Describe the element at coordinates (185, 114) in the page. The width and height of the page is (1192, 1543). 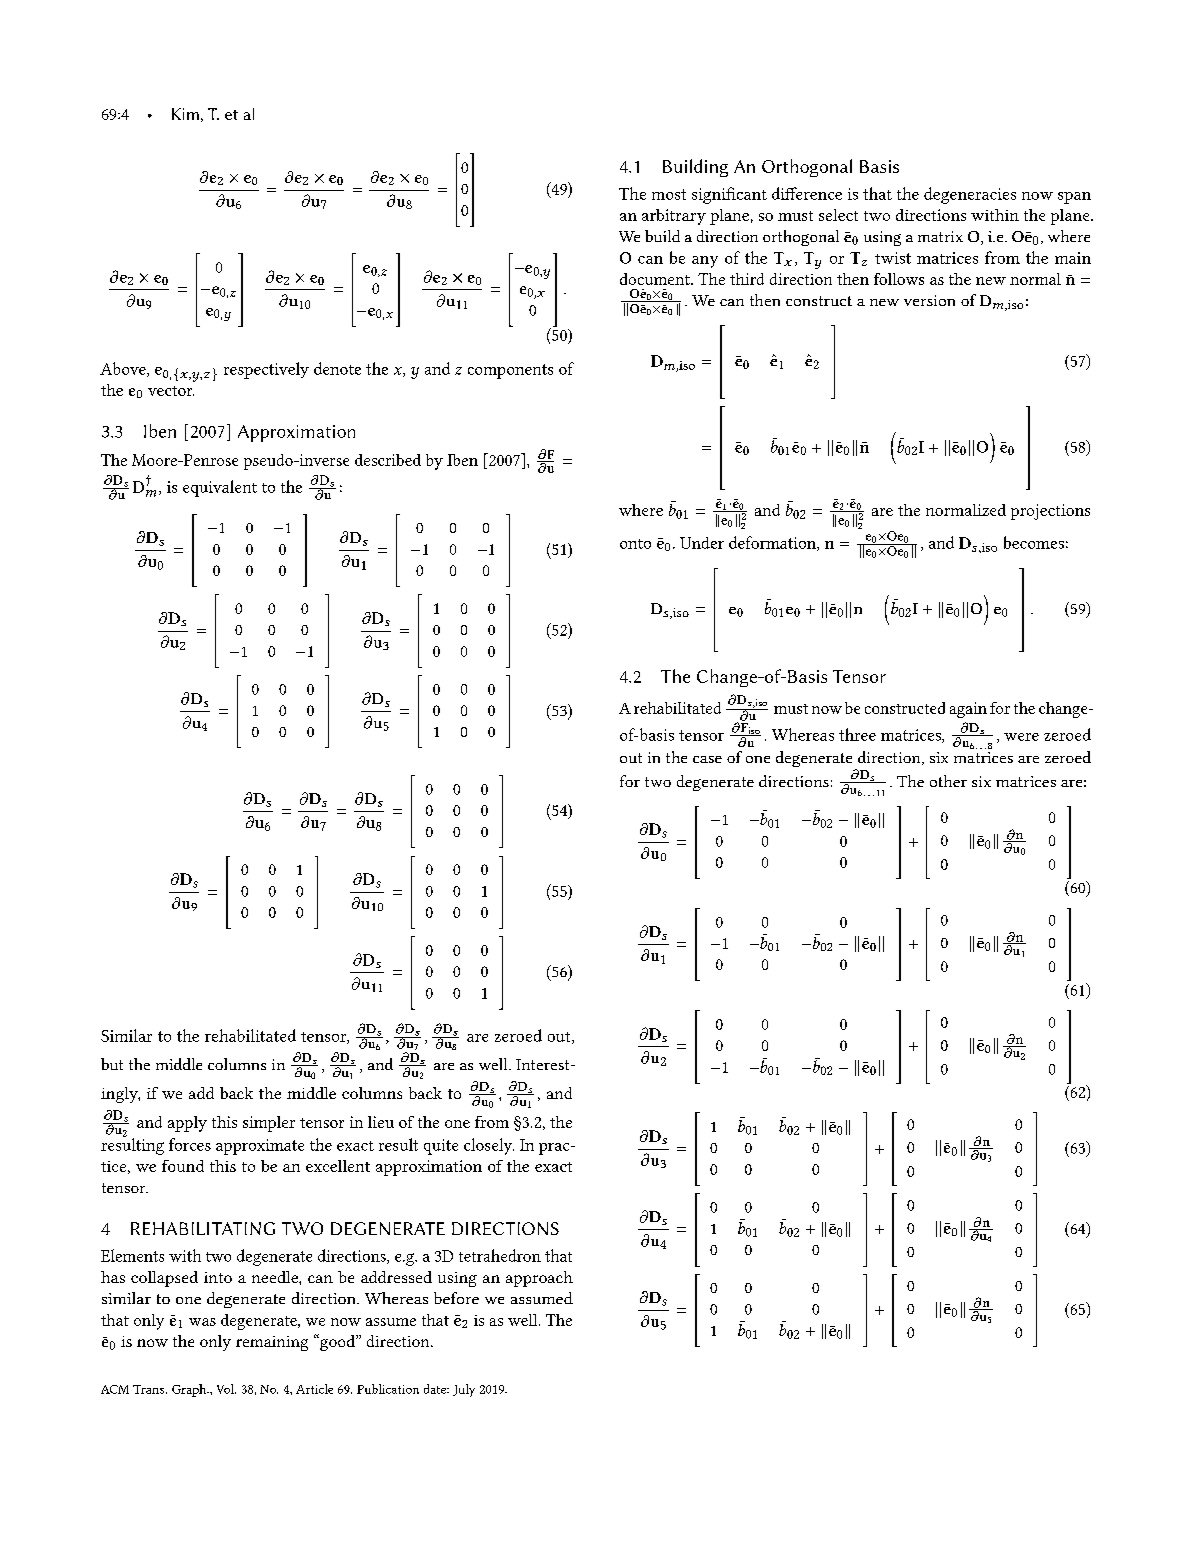
I see `Kim` at that location.
